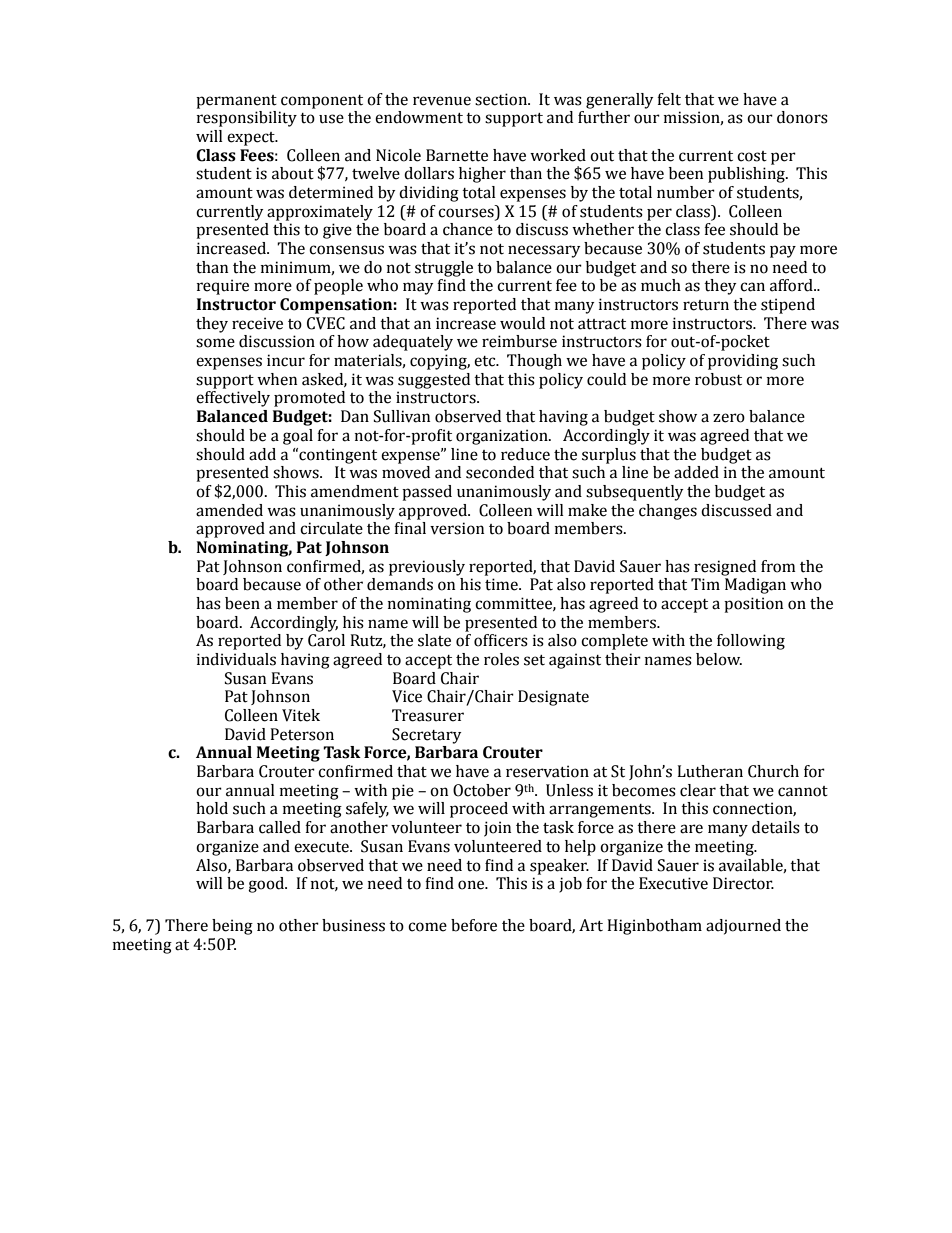 The width and height of the screenshot is (952, 1233). Describe the element at coordinates (553, 698) in the screenshot. I see `Designate` at that location.
